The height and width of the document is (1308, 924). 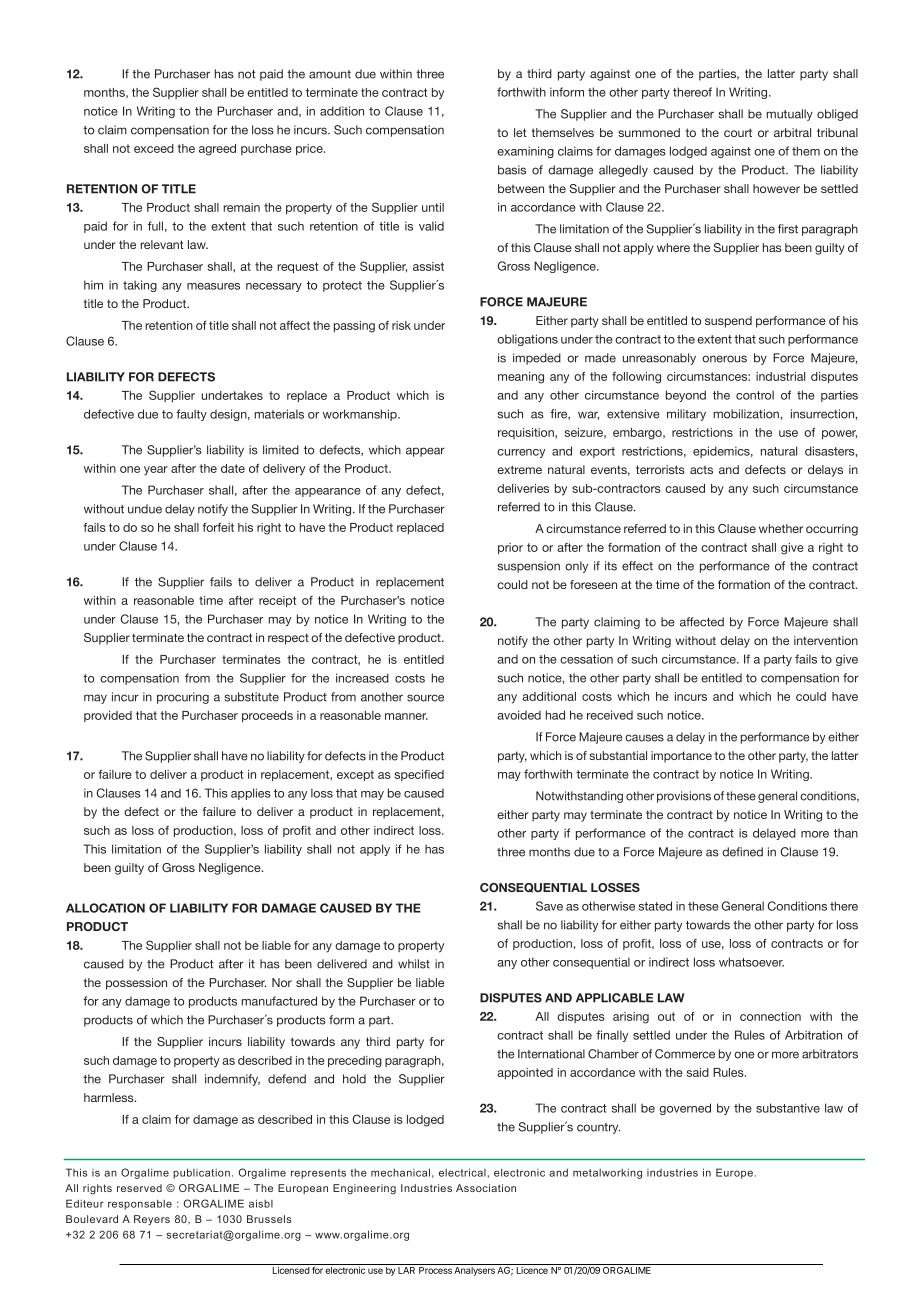 What do you see at coordinates (201, 1173) in the document?
I see `publication` at bounding box center [201, 1173].
